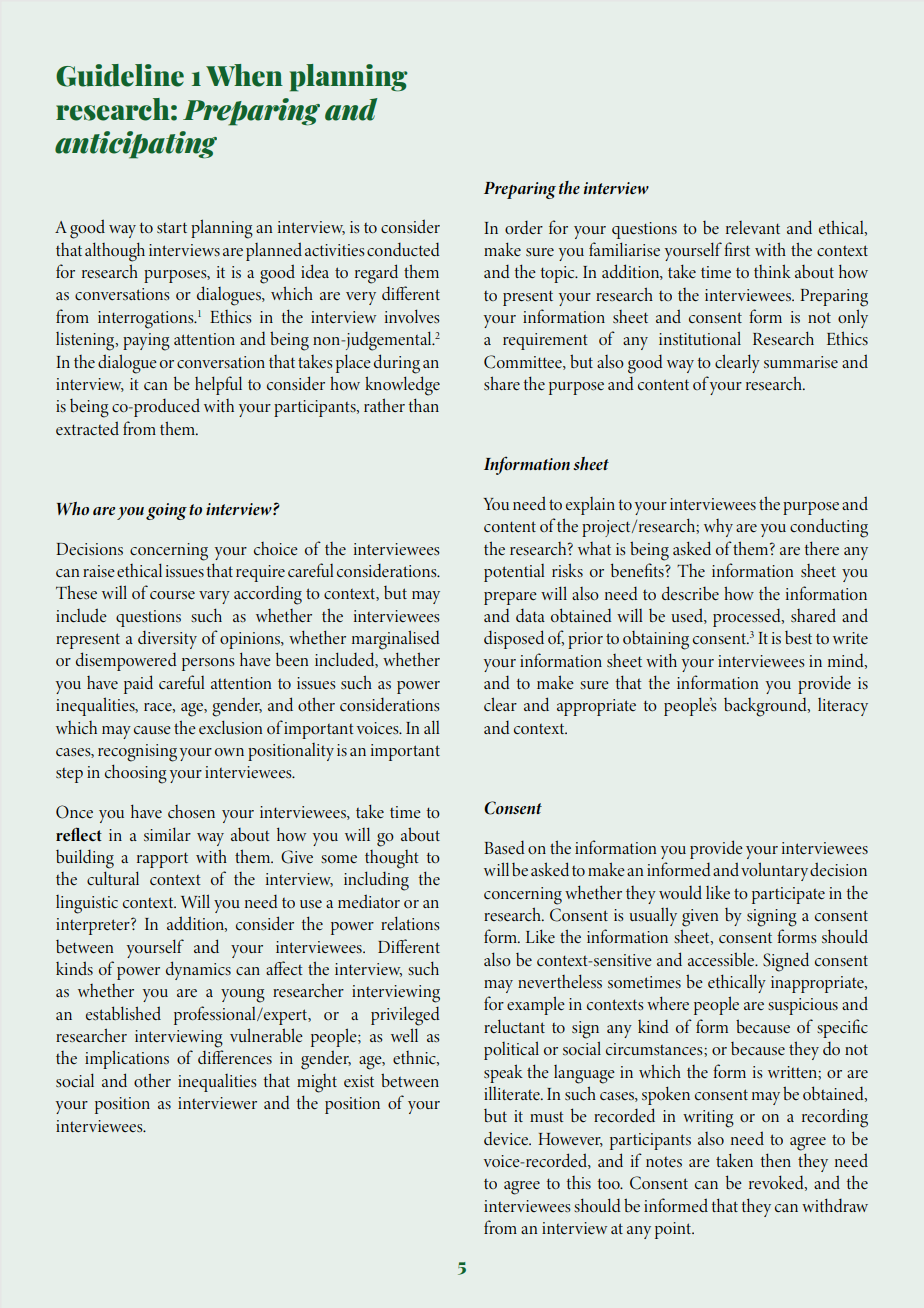  What do you see at coordinates (753, 227) in the screenshot?
I see `relevant` at bounding box center [753, 227].
